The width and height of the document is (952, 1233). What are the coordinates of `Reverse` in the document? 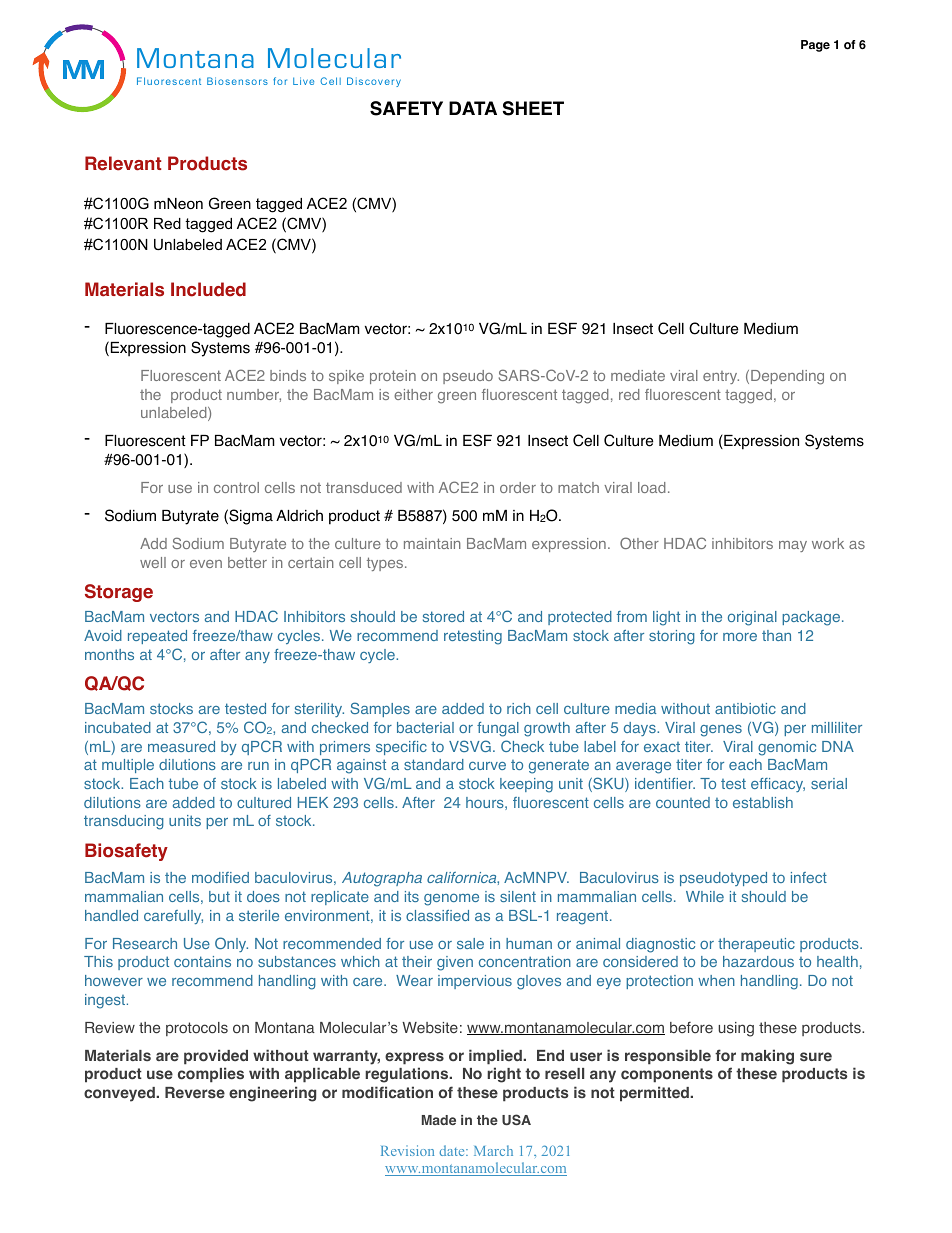 It's located at (195, 1093).
